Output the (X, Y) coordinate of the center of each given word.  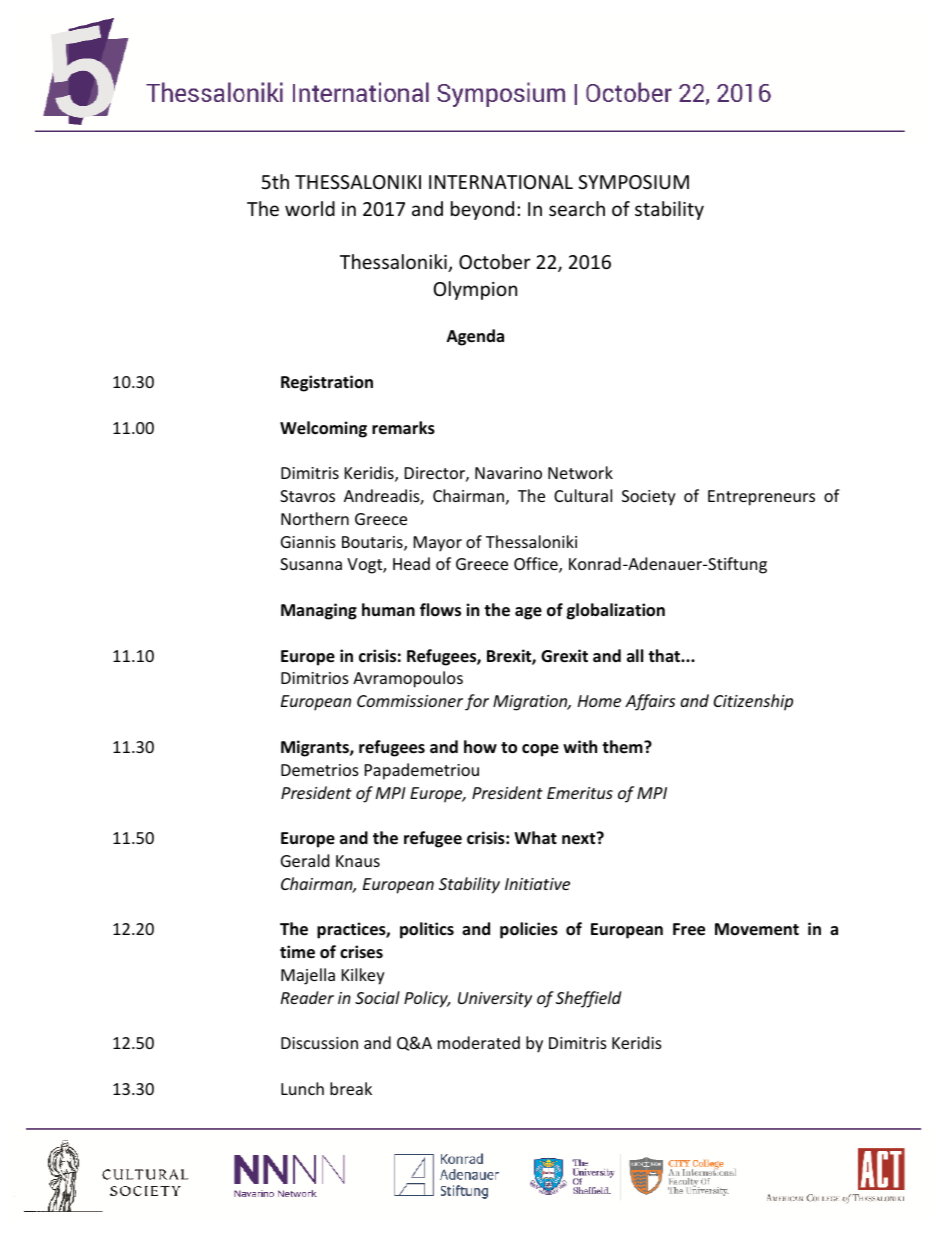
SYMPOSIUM (633, 182)
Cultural (583, 495)
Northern (315, 518)
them (623, 746)
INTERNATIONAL (501, 182)
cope (540, 750)
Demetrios (320, 770)
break (351, 1088)
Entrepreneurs (761, 498)
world (310, 208)
